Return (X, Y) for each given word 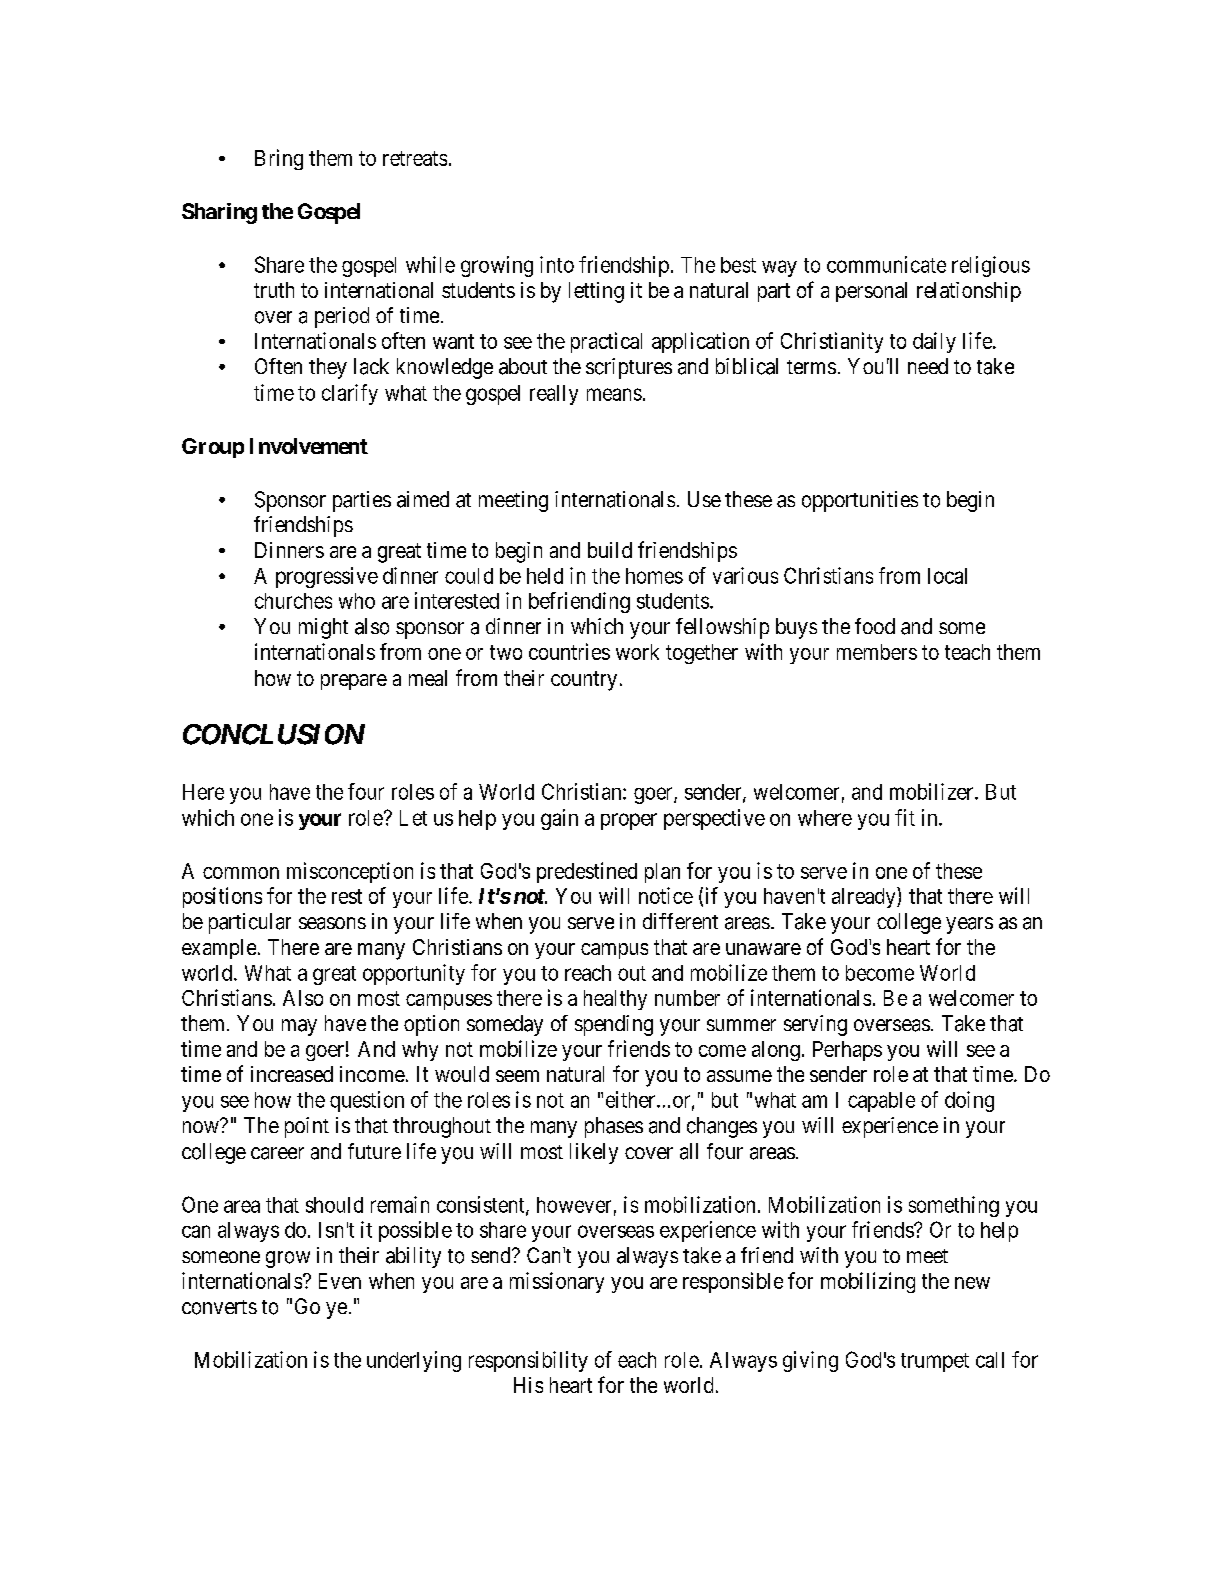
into (557, 264)
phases (614, 1127)
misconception (350, 872)
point (307, 1127)
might (323, 628)
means (614, 394)
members (877, 652)
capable (881, 1102)
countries (569, 651)
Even (340, 1281)
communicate (886, 264)
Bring (279, 159)
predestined (587, 872)
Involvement (309, 446)
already (865, 897)
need (928, 366)
